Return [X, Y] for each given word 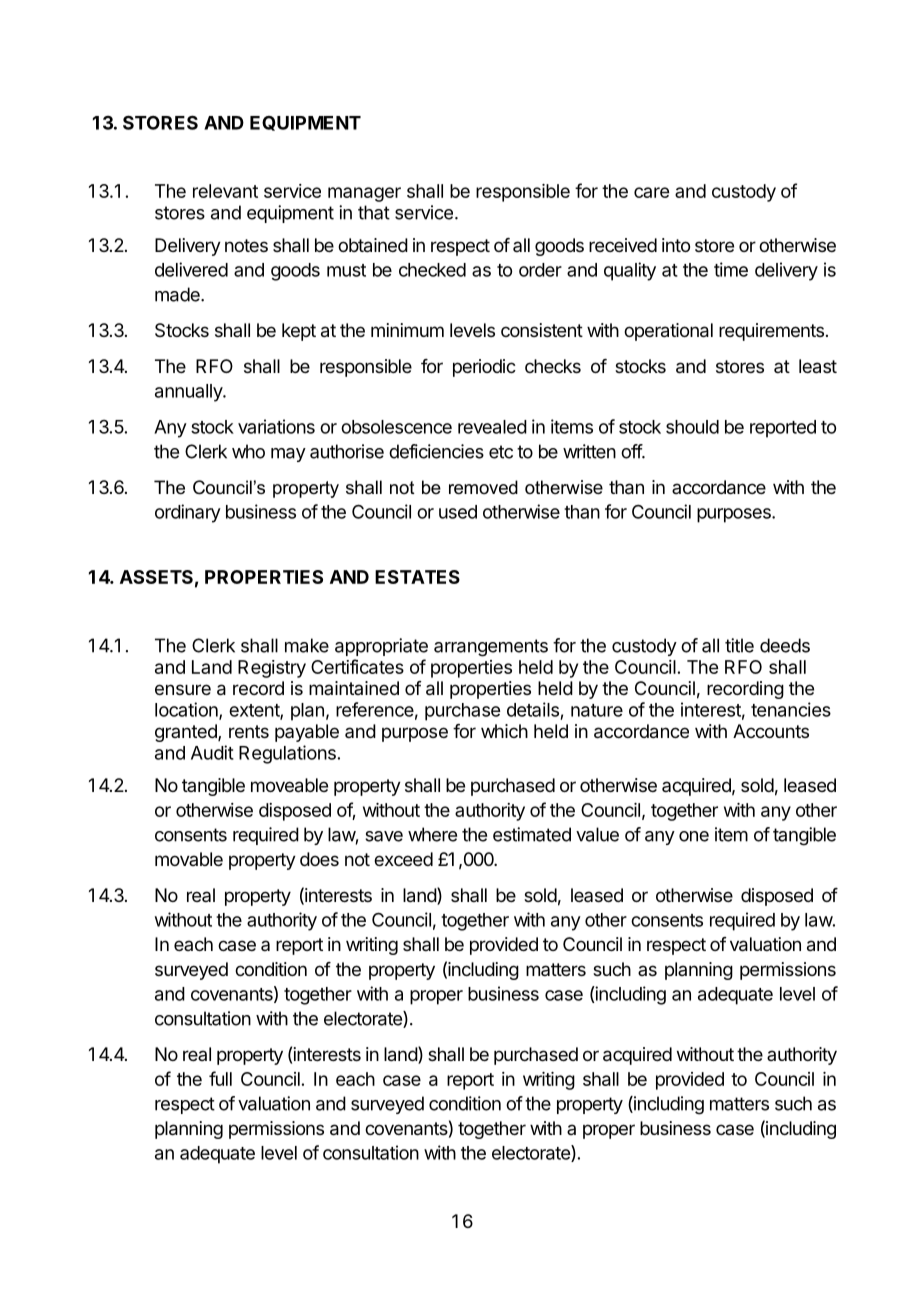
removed [483, 487]
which [504, 731]
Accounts [771, 731]
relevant [225, 191]
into [676, 245]
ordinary [188, 513]
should [692, 427]
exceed [403, 859]
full [220, 1078]
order [540, 270]
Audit [212, 752]
